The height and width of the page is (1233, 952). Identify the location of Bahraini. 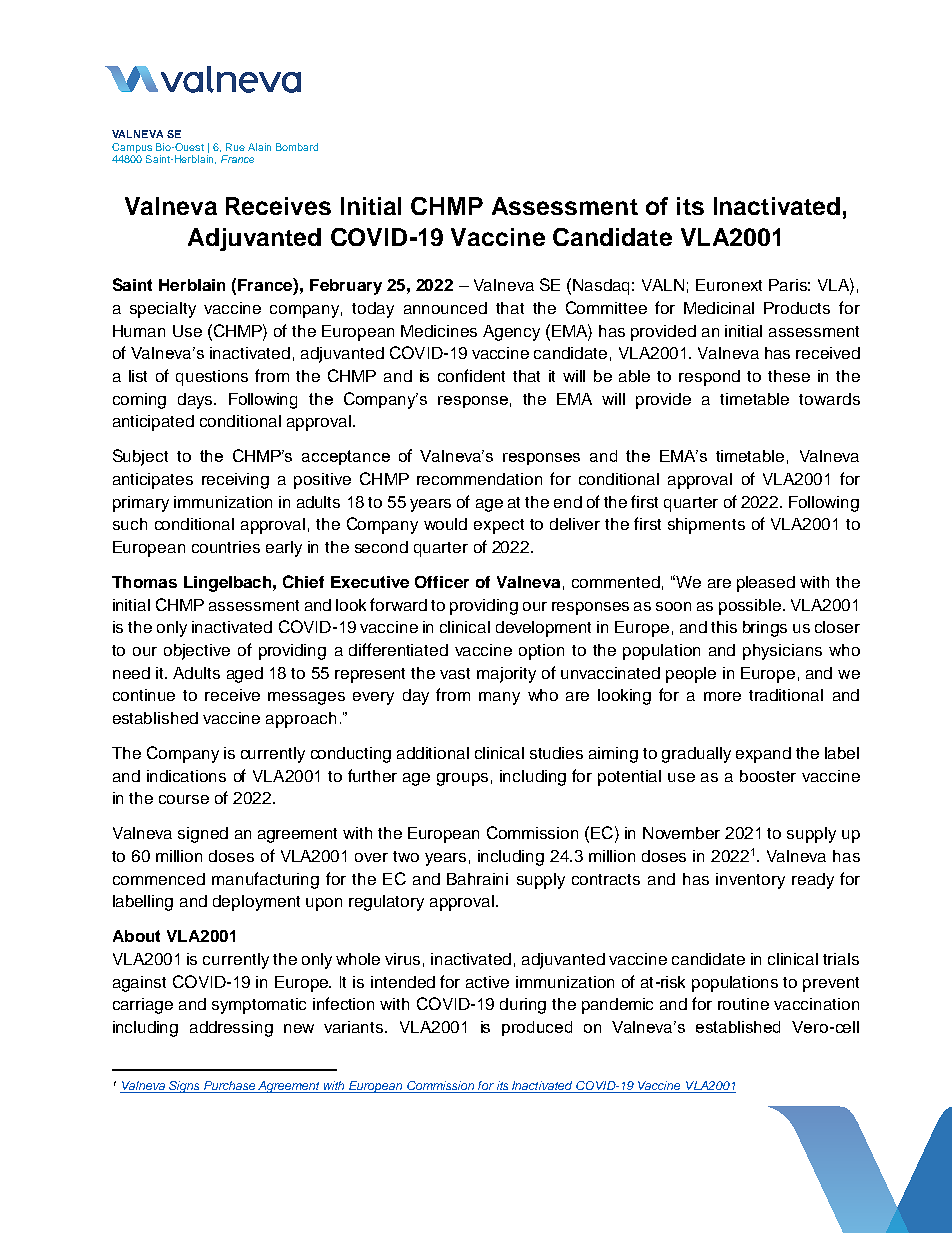
(477, 879).
